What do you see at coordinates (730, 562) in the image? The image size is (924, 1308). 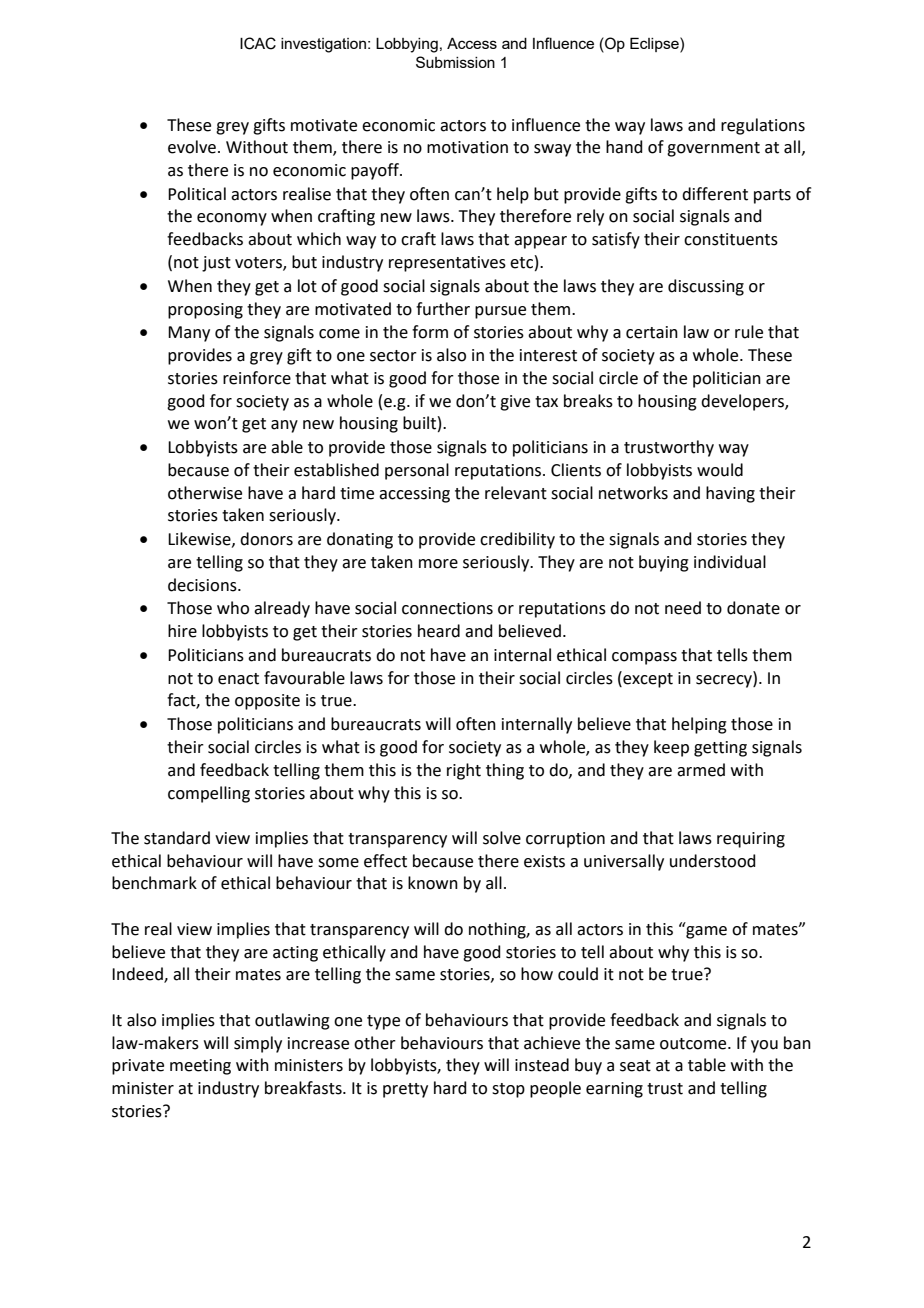 I see `individual` at bounding box center [730, 562].
